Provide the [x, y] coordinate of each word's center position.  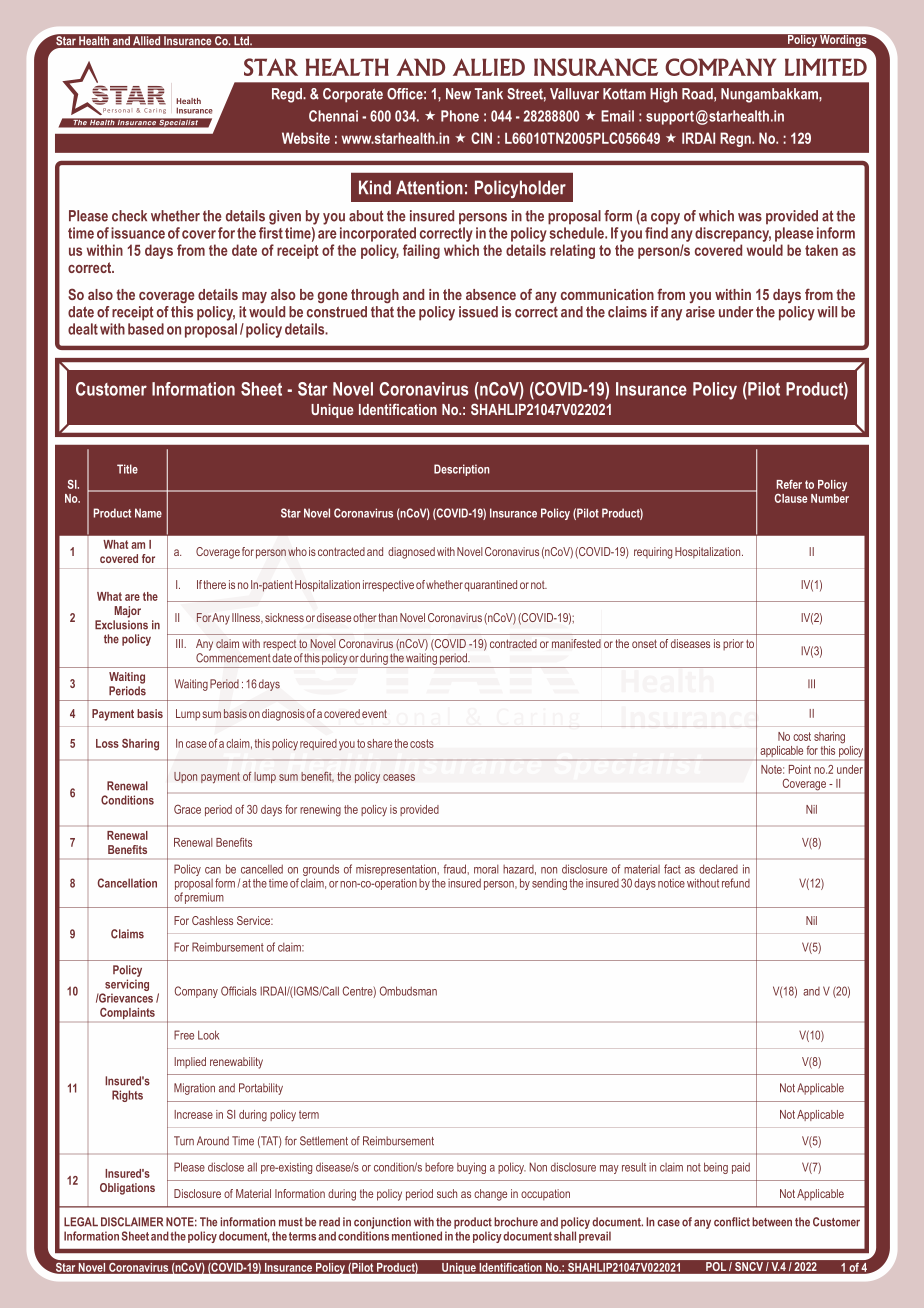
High [663, 95]
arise [700, 312]
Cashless [212, 920]
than [388, 617]
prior [733, 645]
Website [306, 138]
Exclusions [121, 625]
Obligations [127, 1189]
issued [478, 312]
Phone [460, 116]
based [146, 329]
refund [736, 883]
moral [486, 869]
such [447, 1193]
